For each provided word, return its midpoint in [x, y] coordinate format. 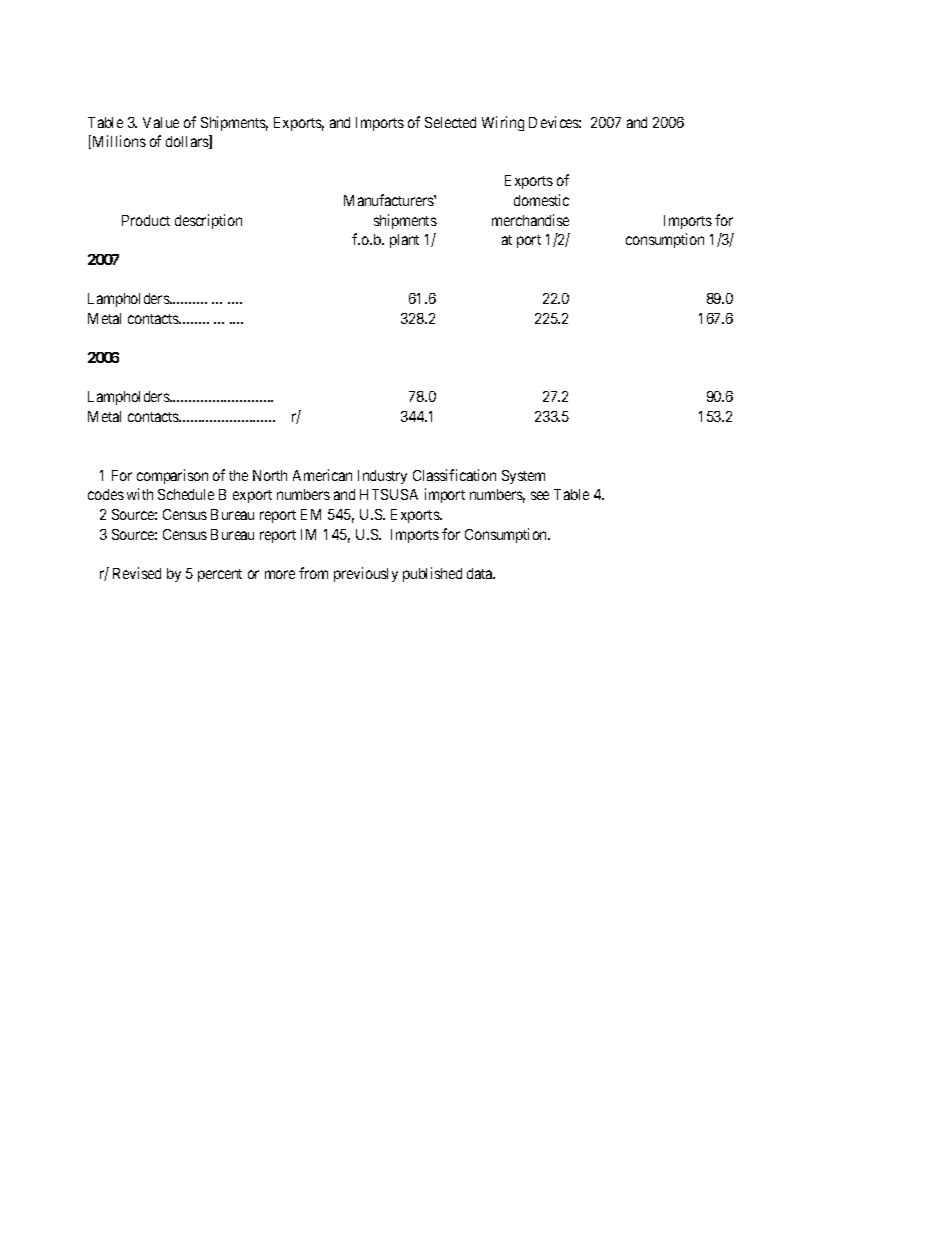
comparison [172, 476]
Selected [450, 122]
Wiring [503, 123]
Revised [137, 573]
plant [404, 241]
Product [146, 220]
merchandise [530, 220]
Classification [454, 475]
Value [161, 122]
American [322, 475]
